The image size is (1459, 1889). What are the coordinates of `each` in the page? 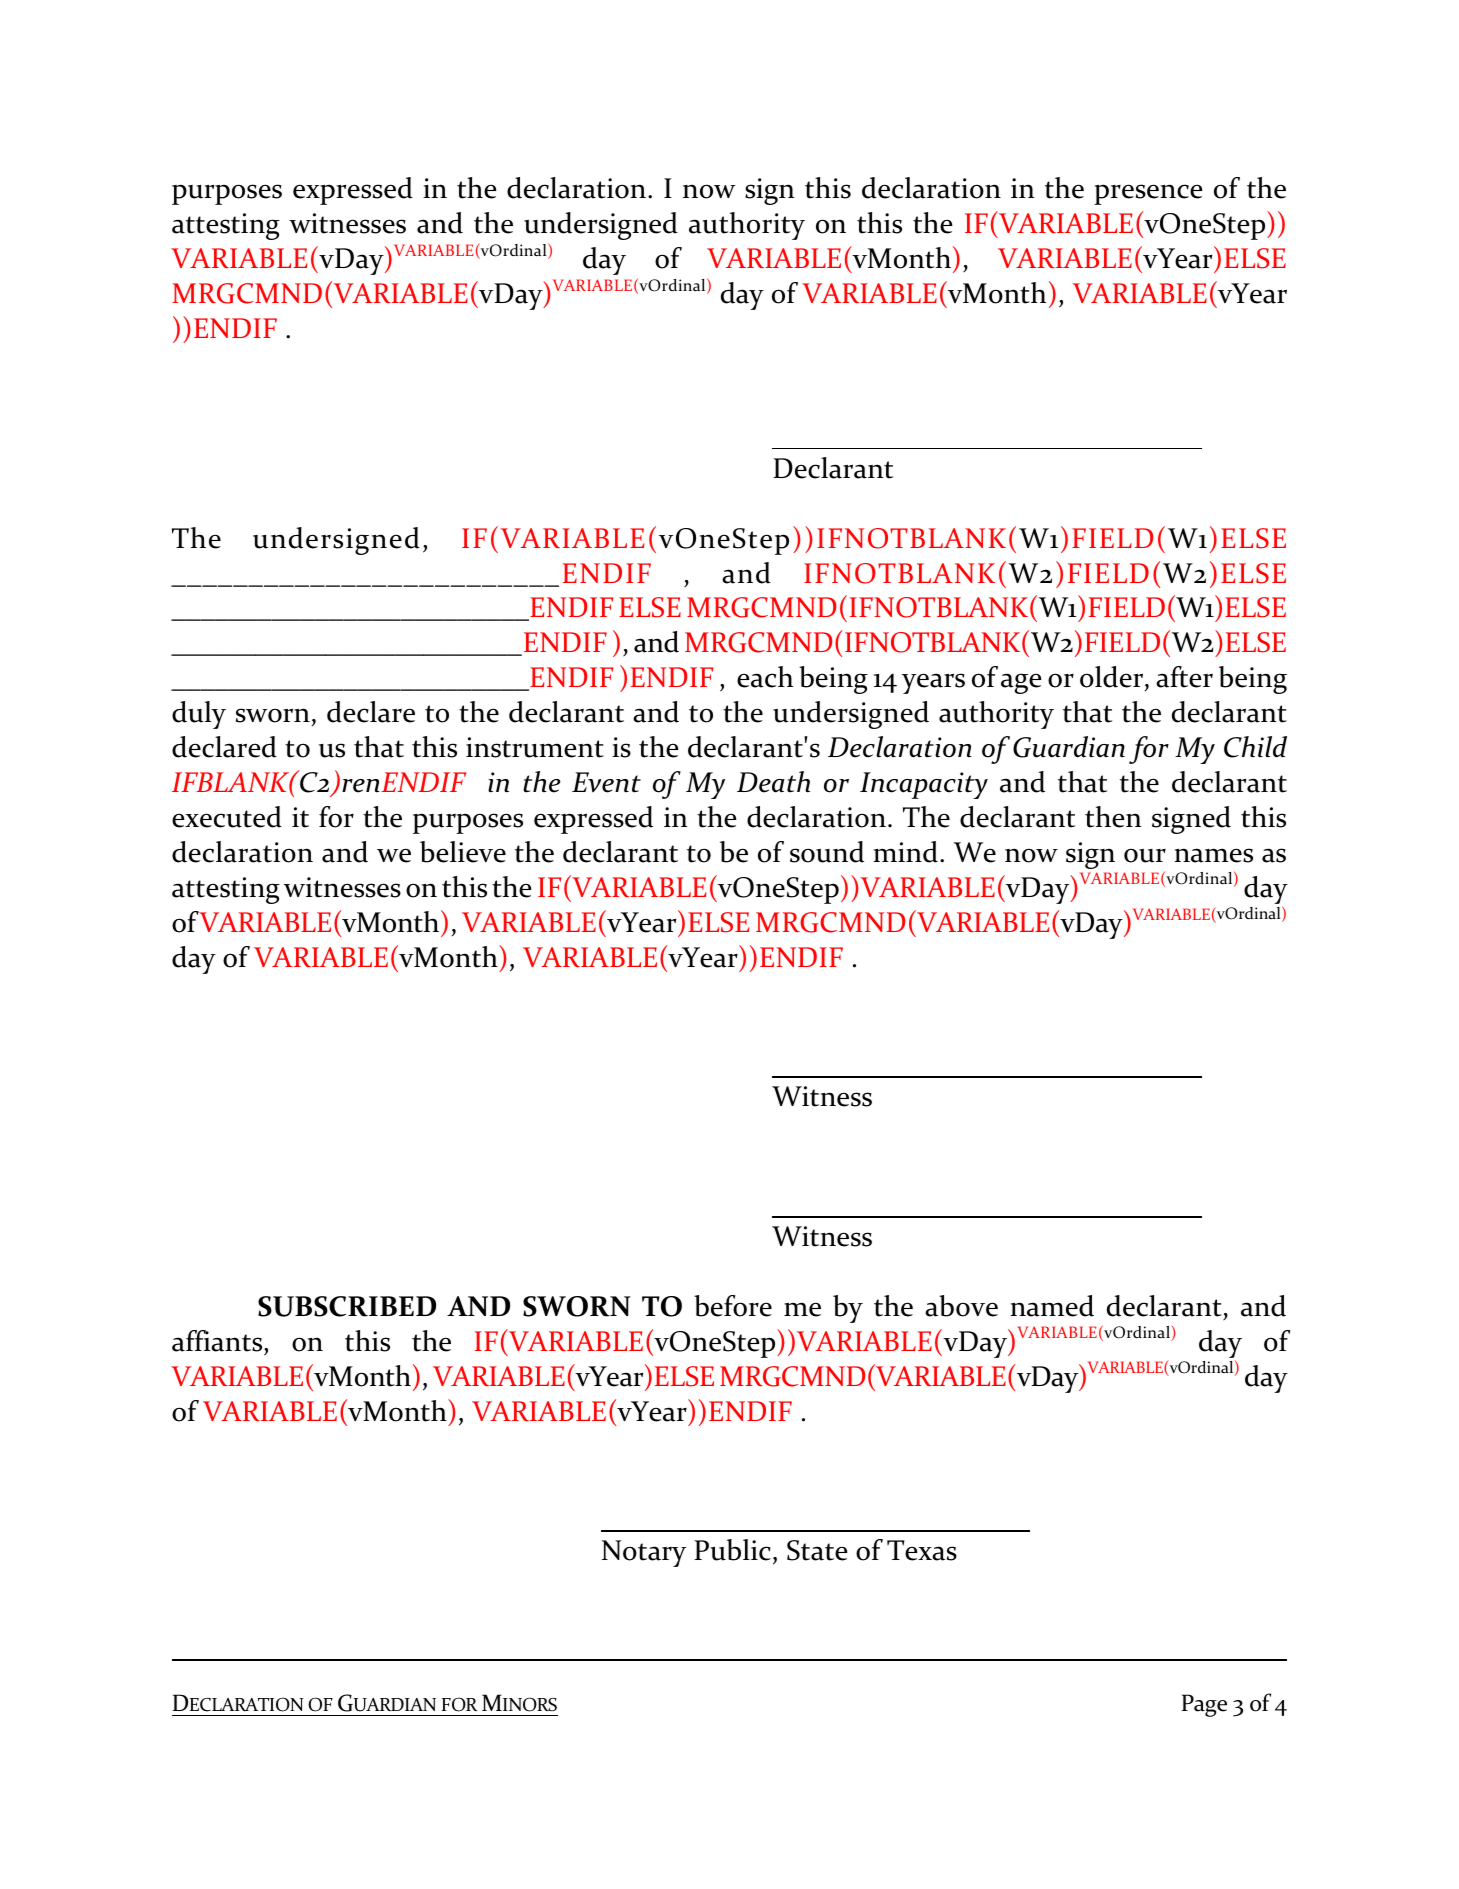 It's located at (765, 677).
